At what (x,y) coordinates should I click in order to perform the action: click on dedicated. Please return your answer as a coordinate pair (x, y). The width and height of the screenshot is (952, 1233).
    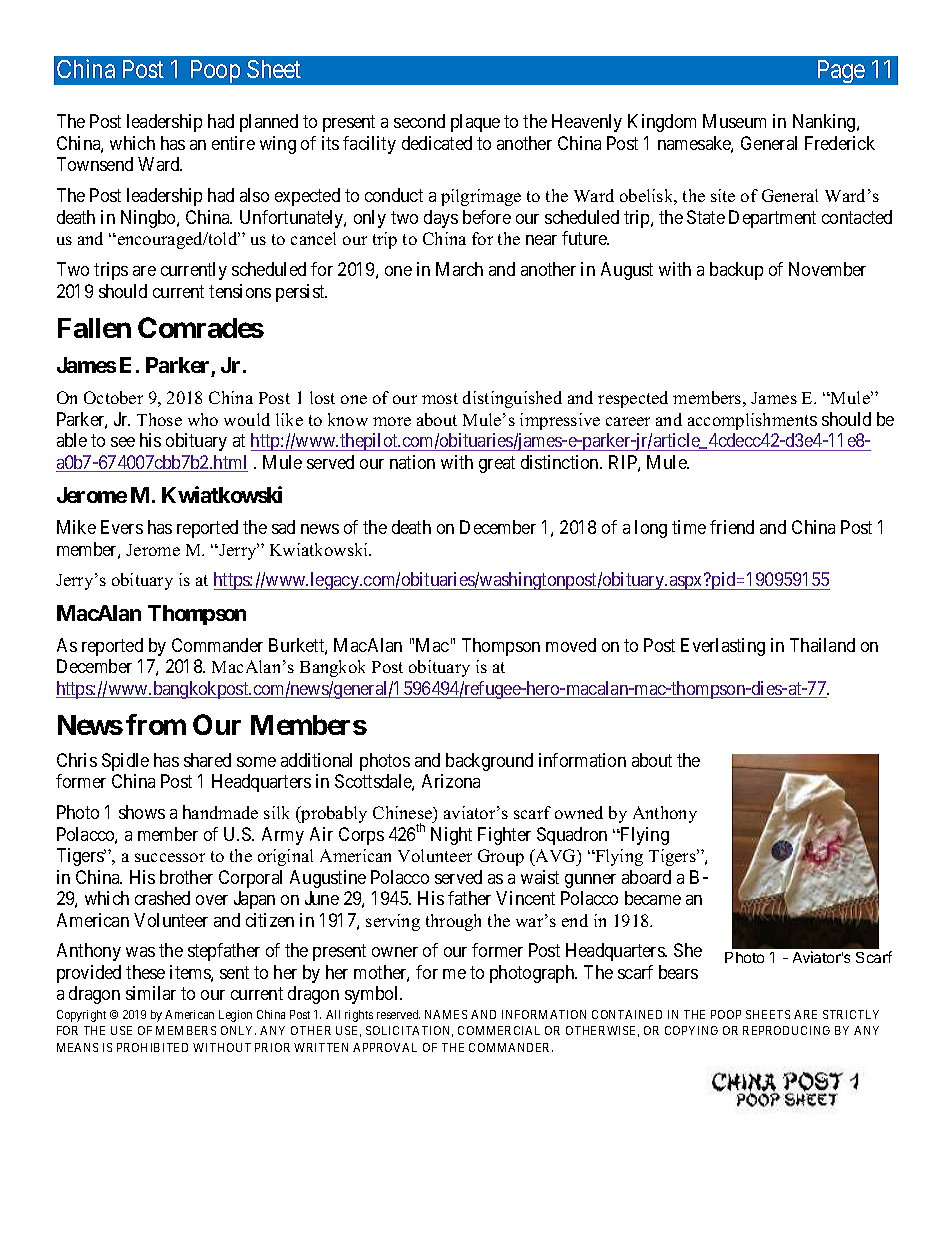
    Looking at the image, I should click on (437, 143).
